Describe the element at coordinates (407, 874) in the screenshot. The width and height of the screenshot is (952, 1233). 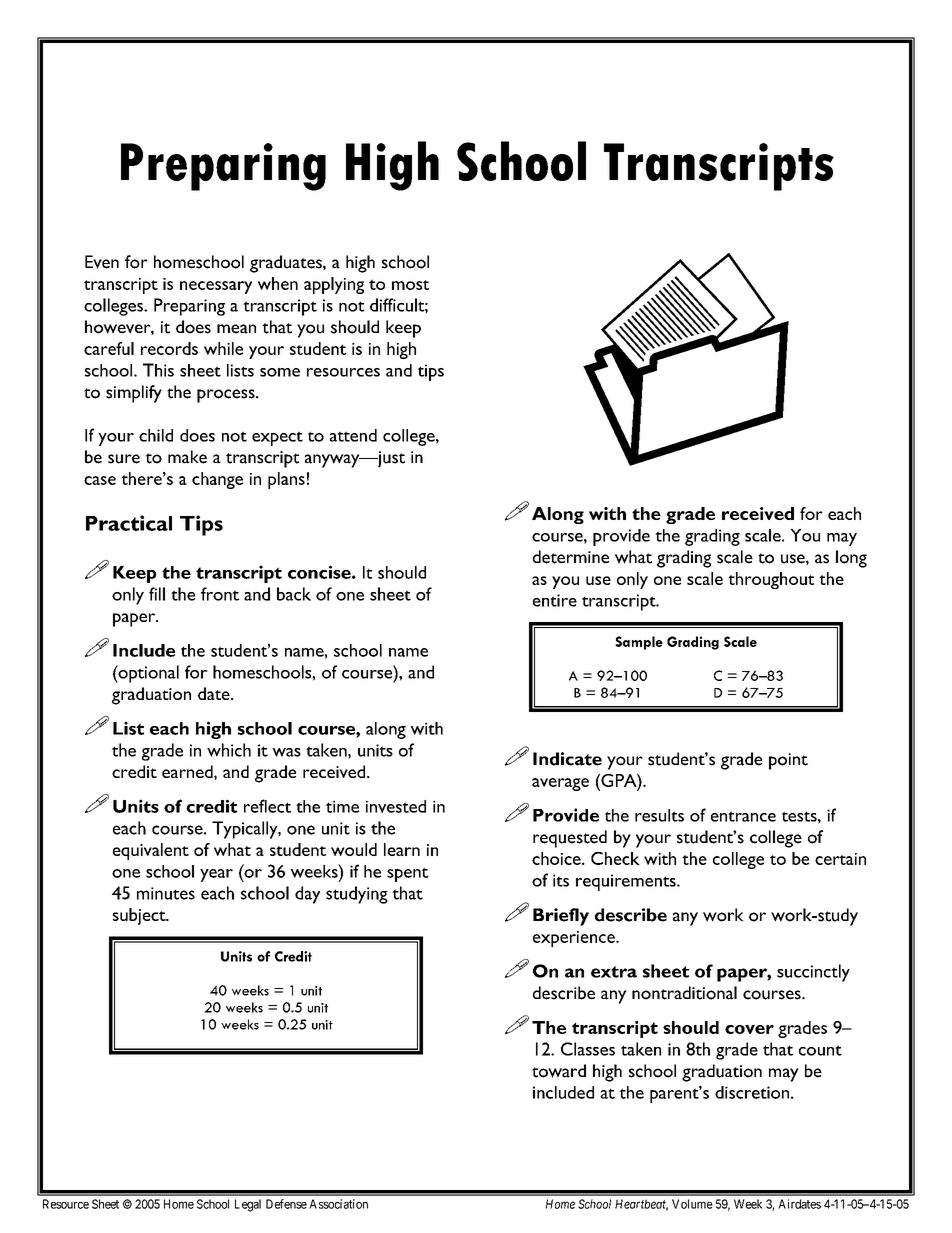
I see `spent` at that location.
